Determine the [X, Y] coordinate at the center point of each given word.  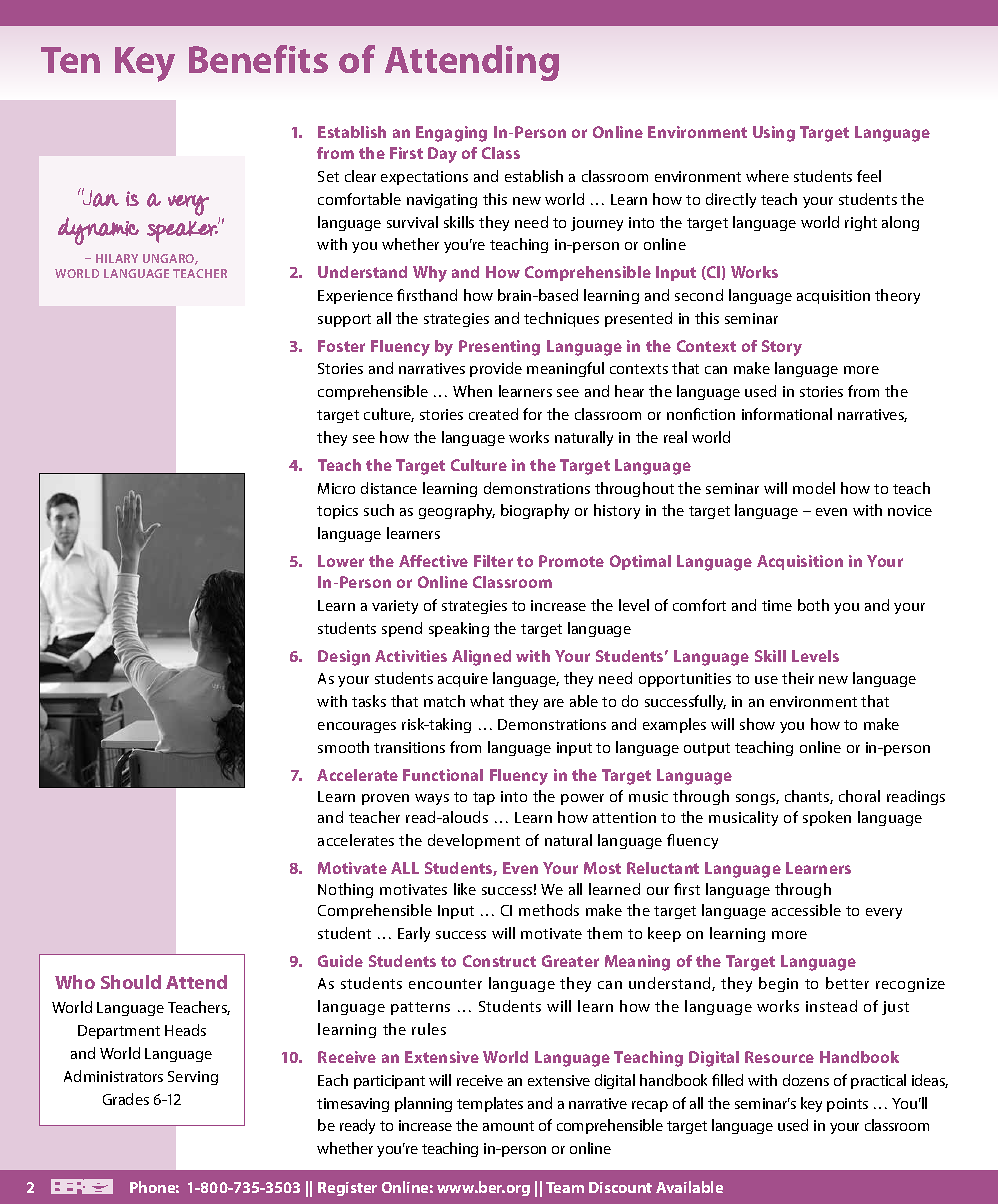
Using [774, 134]
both [813, 605]
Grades [126, 1099]
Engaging [451, 134]
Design [344, 658]
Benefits [258, 59]
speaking [459, 629]
